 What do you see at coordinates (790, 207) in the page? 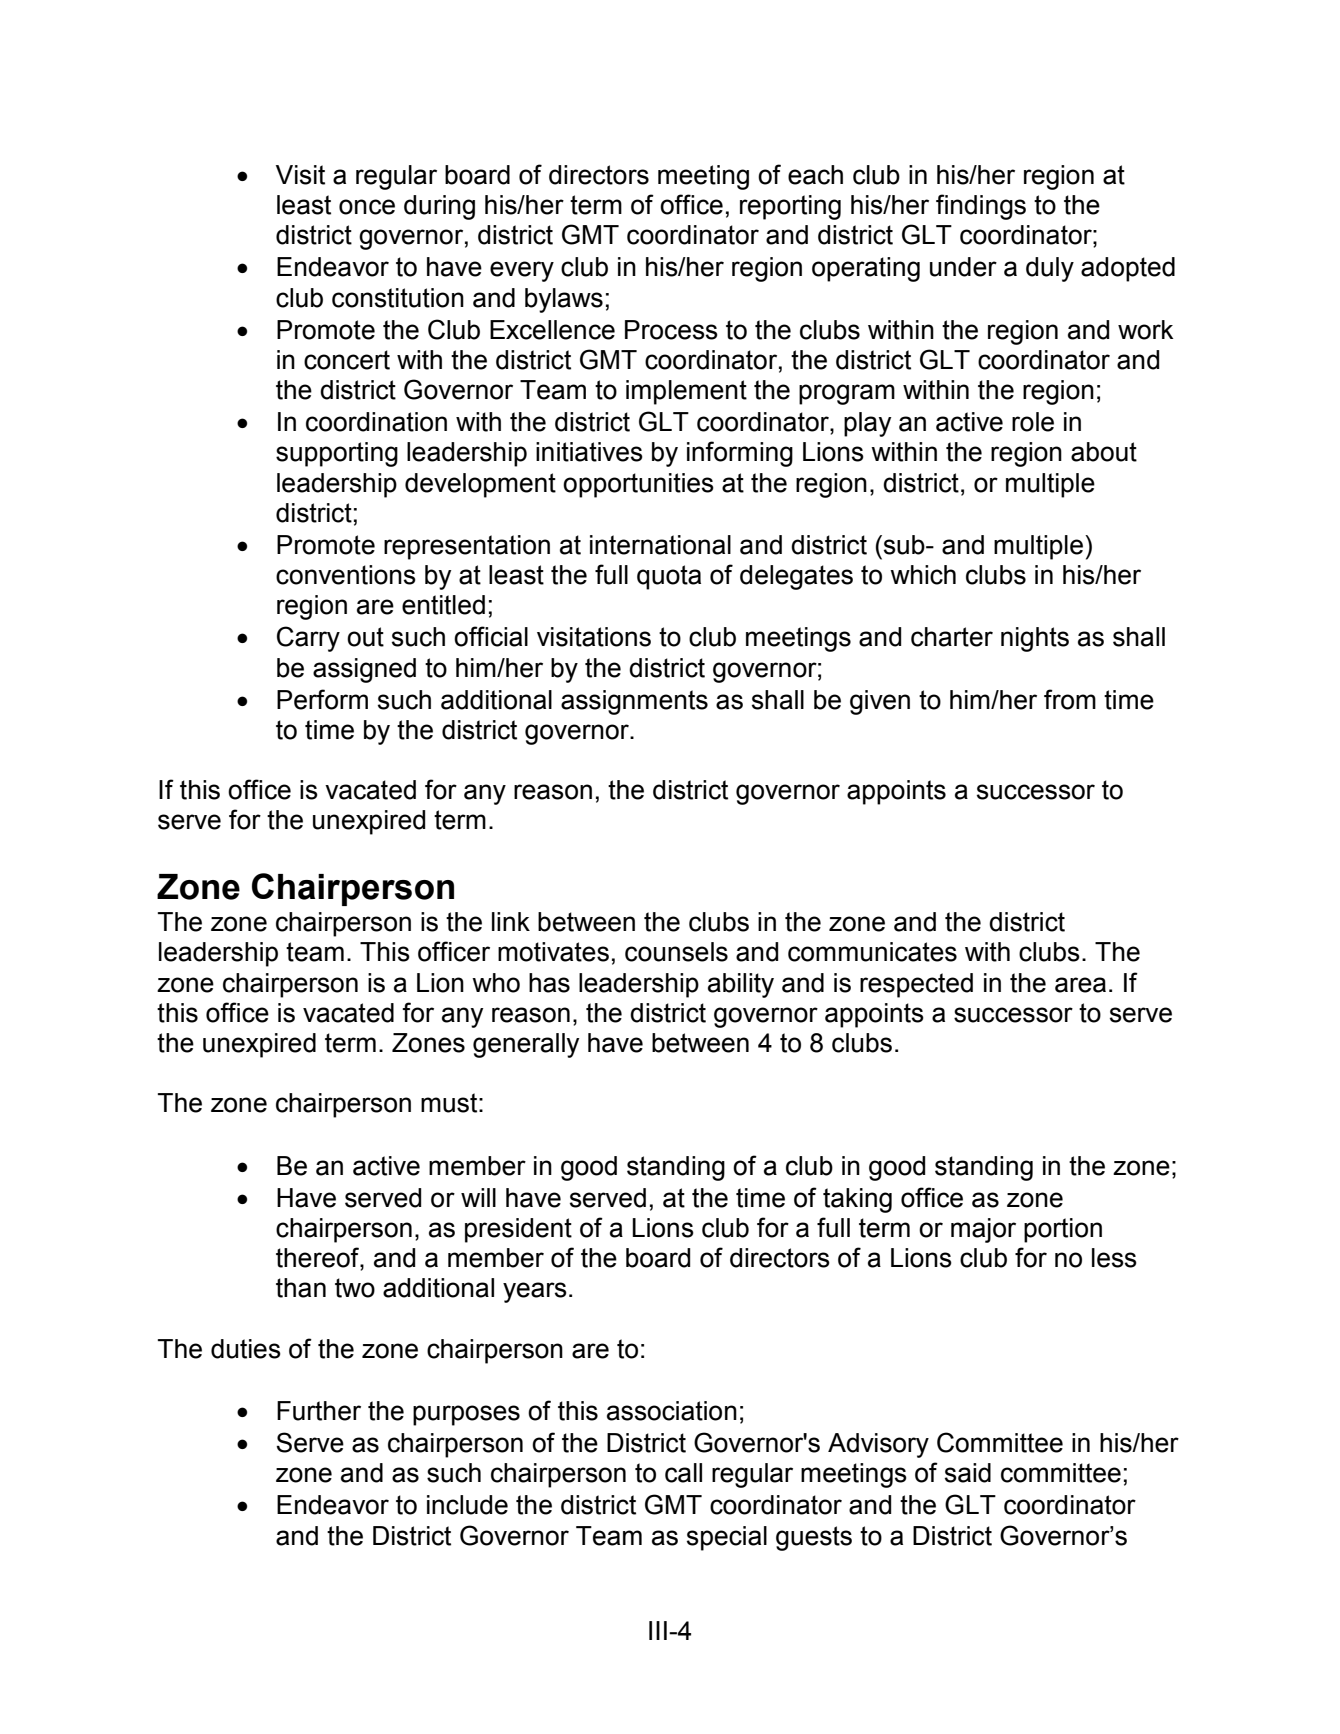
I see `reporting` at bounding box center [790, 207].
